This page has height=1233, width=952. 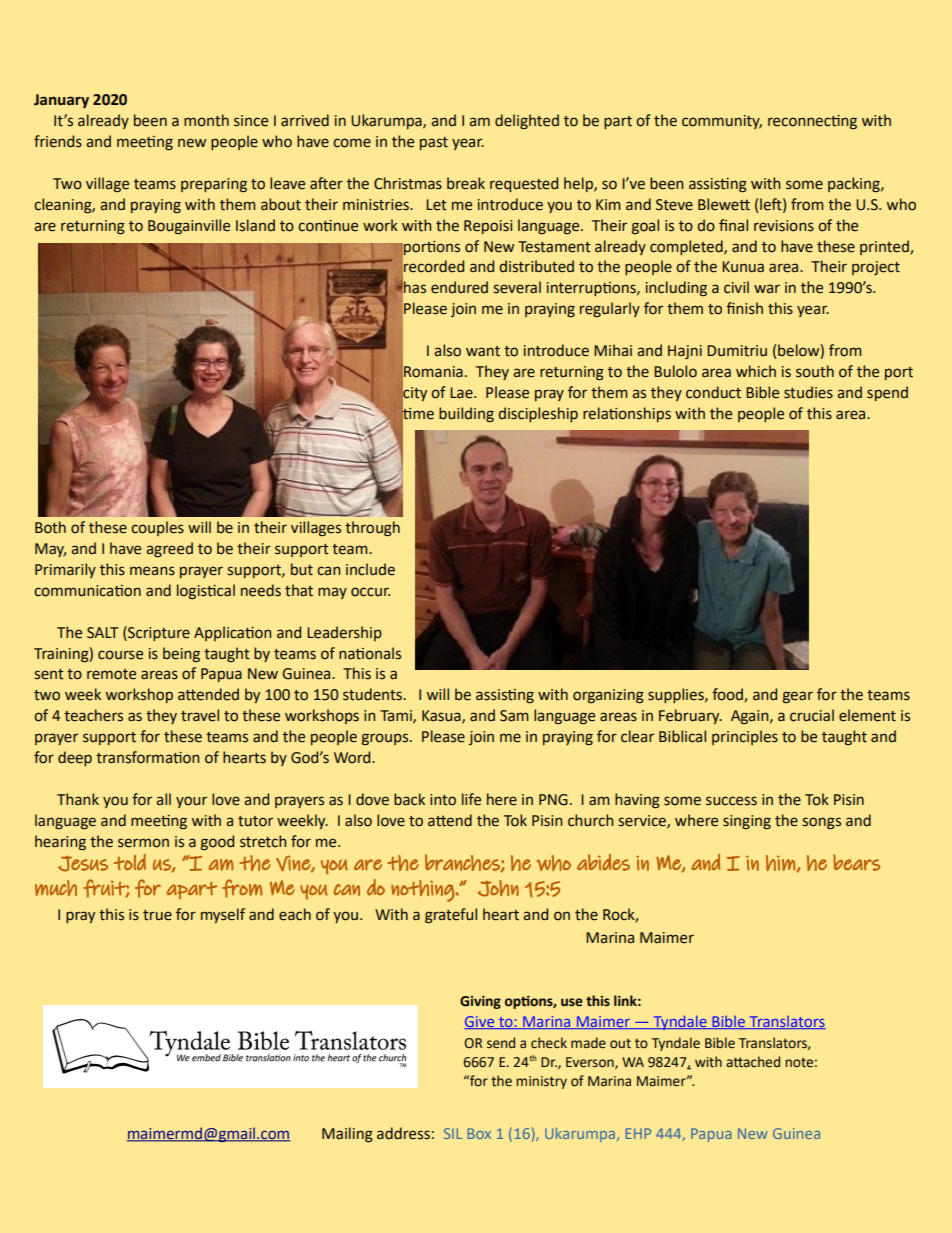 I want to click on attached, so click(x=753, y=1062).
